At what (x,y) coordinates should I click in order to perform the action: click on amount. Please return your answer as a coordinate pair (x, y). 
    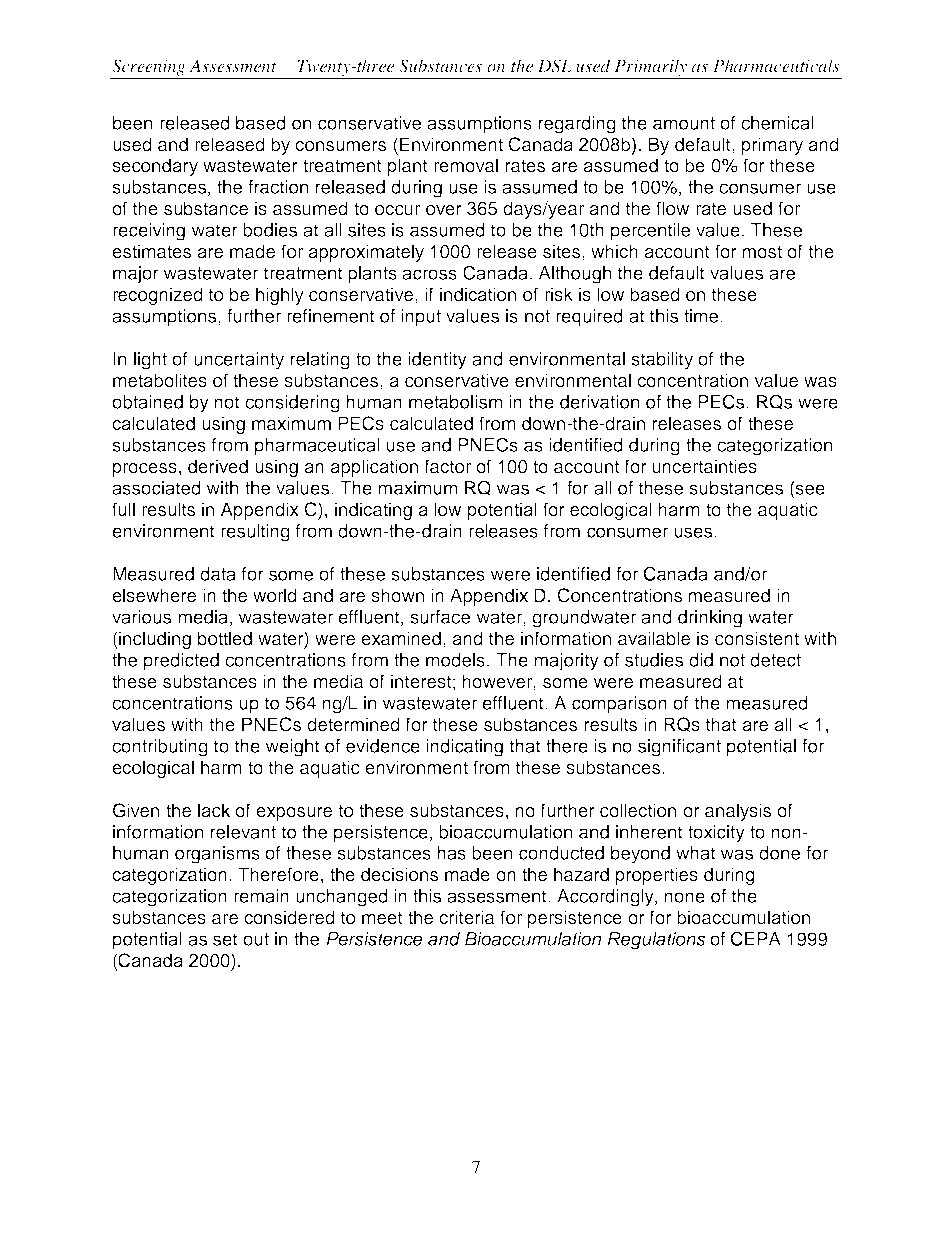
    Looking at the image, I should click on (684, 123).
